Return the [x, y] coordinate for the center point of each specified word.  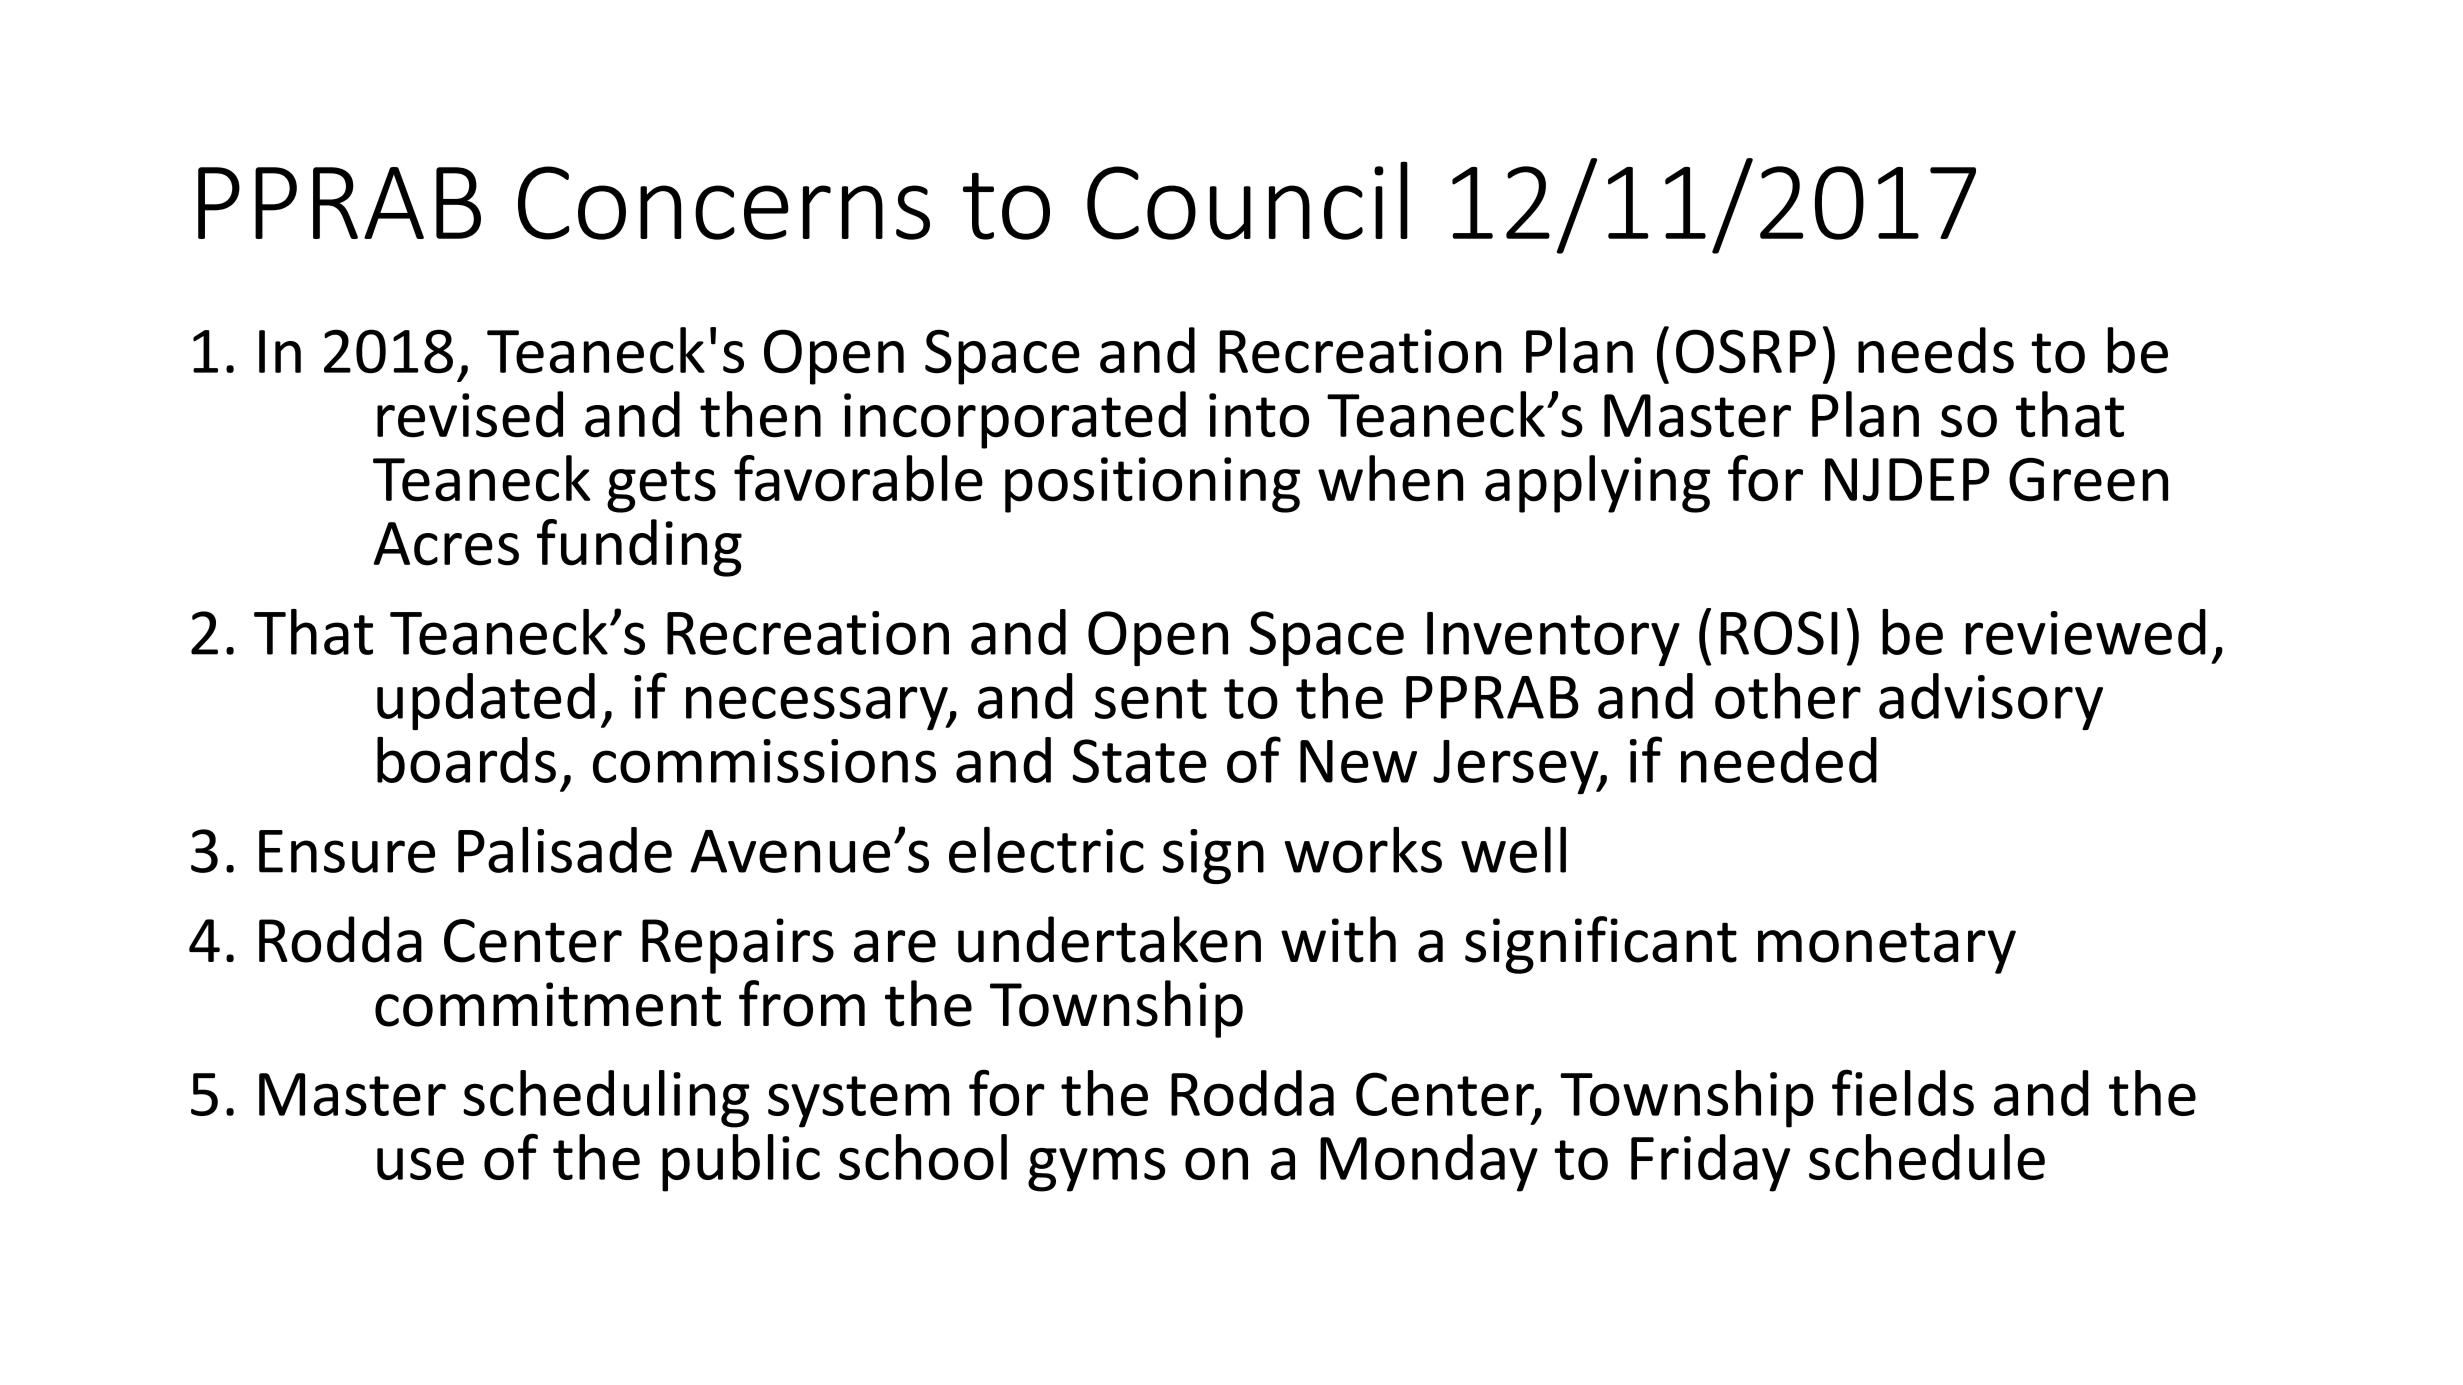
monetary [1887, 948]
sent [1151, 699]
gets [661, 487]
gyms [1096, 1170]
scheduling [606, 1099]
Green [2088, 480]
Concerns [724, 203]
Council [1247, 200]
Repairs [738, 946]
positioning [1152, 485]
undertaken [1109, 939]
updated [486, 701]
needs [1936, 350]
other [1788, 696]
